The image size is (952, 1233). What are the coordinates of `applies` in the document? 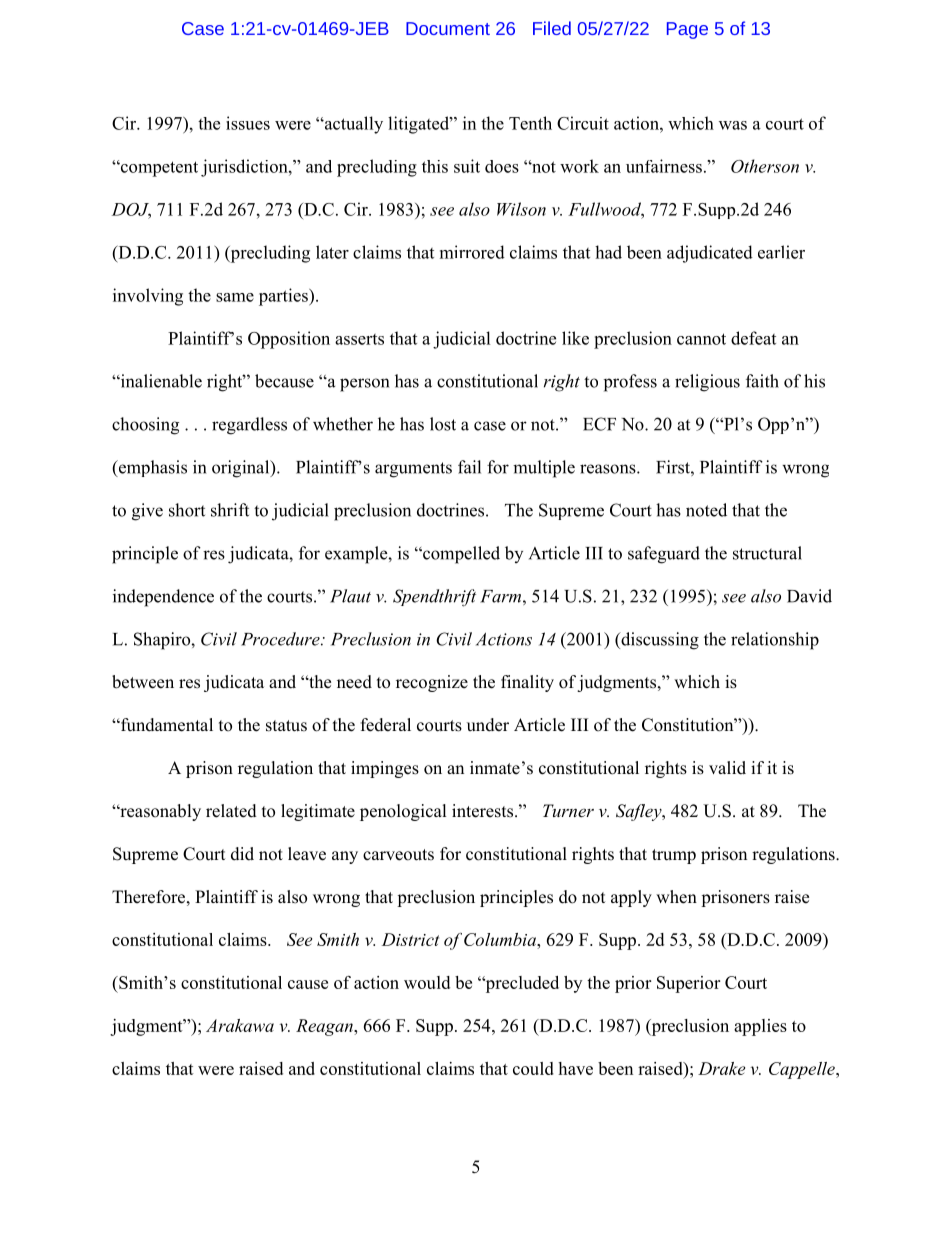 It's located at (760, 1027).
